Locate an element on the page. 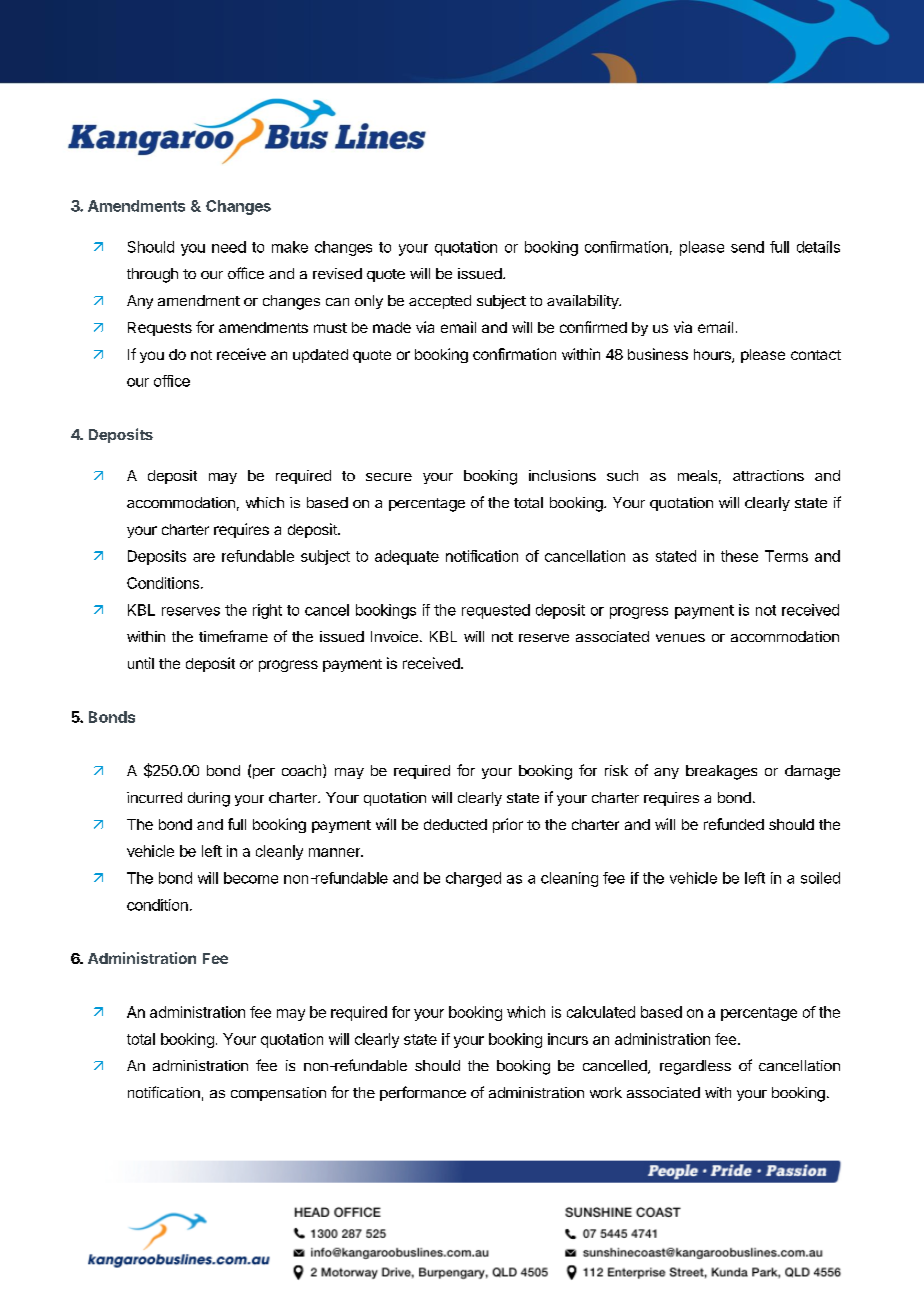 The width and height of the image is (924, 1309). timeframe is located at coordinates (233, 636).
